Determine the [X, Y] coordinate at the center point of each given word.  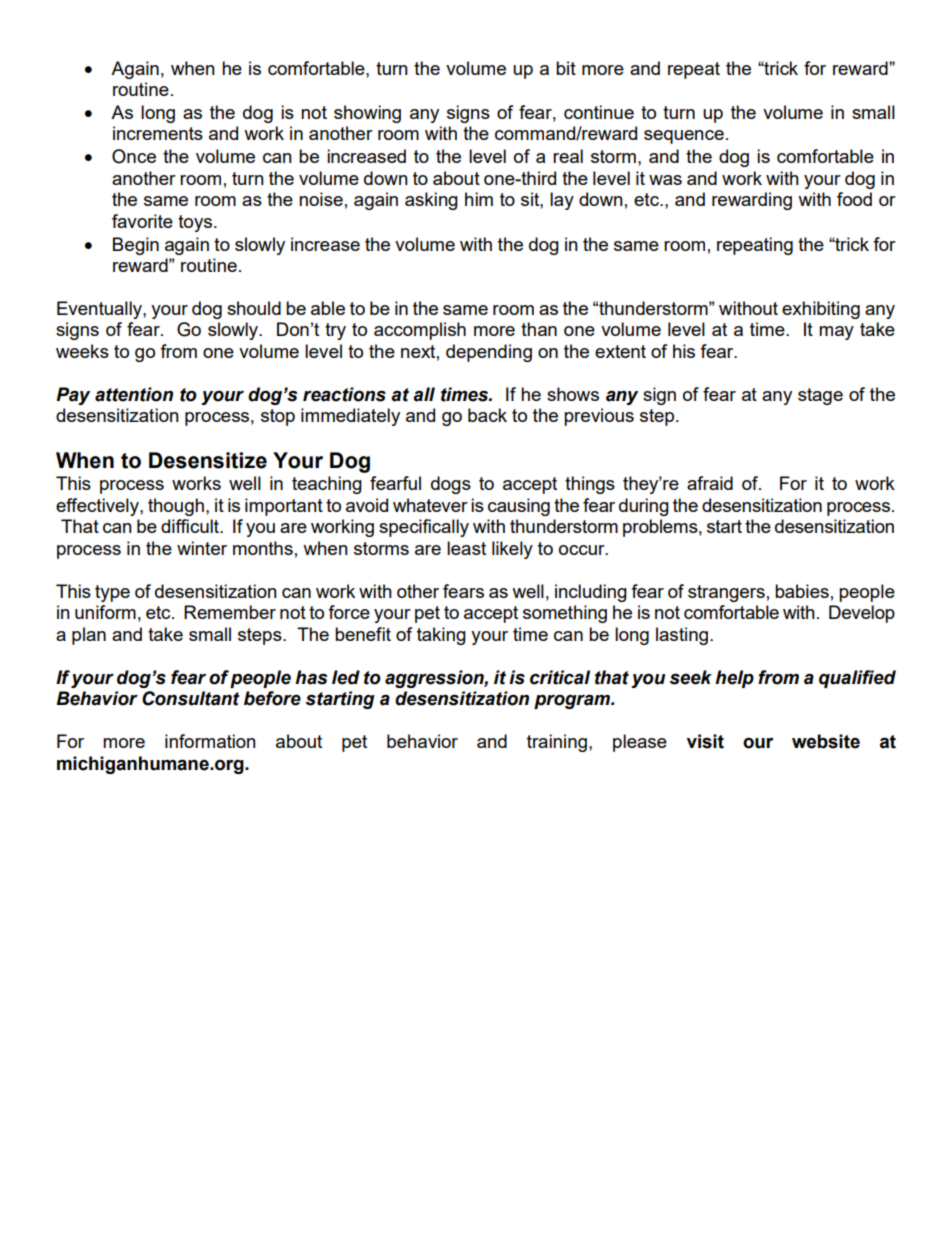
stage [820, 396]
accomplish [420, 331]
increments [158, 133]
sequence [684, 137]
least [466, 548]
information [210, 741]
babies [802, 591]
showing [367, 114]
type [112, 593]
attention [134, 394]
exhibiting [821, 310]
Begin [136, 246]
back [487, 415]
